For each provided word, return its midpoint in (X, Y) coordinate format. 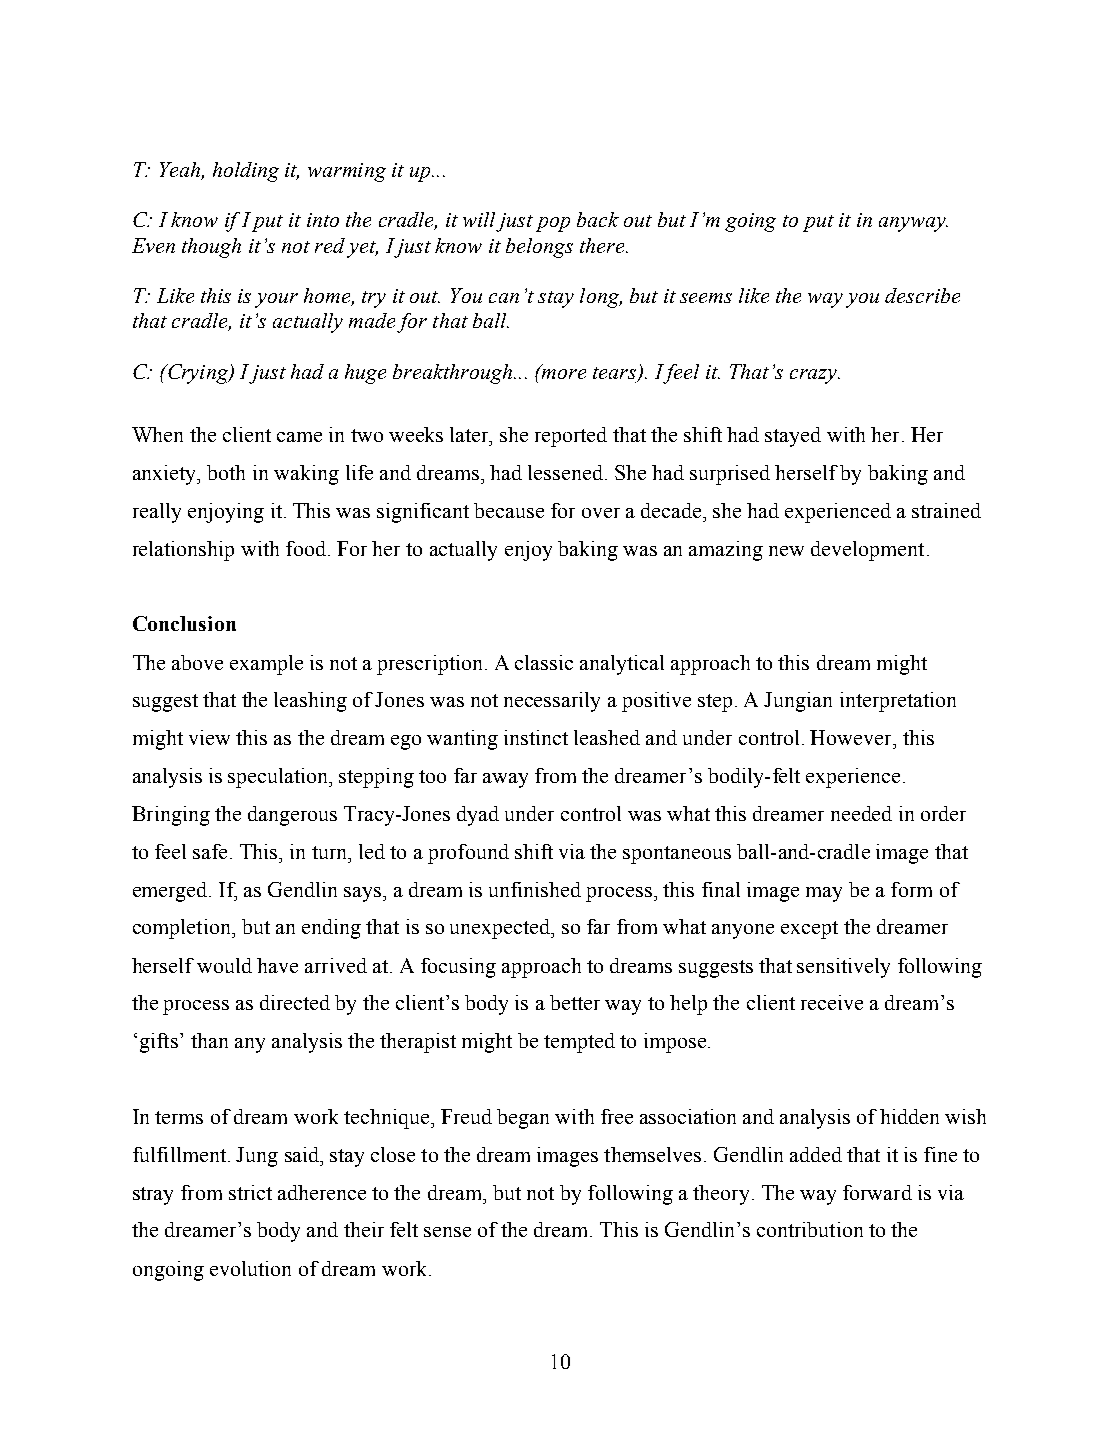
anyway (913, 224)
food (306, 548)
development (867, 551)
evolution (250, 1268)
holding (246, 172)
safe (210, 851)
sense (447, 1232)
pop (553, 224)
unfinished (535, 889)
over (601, 513)
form (911, 889)
